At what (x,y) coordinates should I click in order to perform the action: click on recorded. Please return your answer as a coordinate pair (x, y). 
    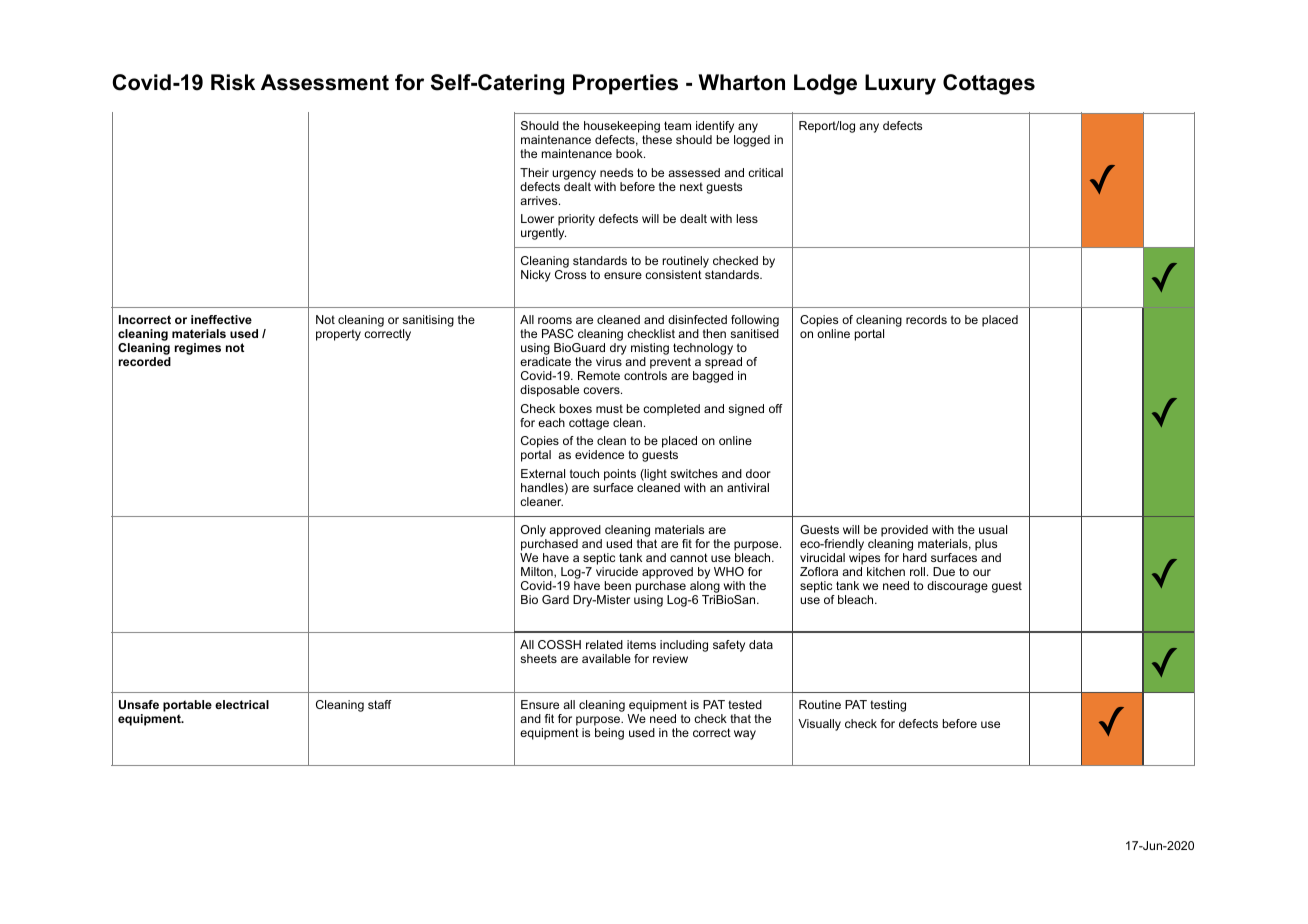
    Looking at the image, I should click on (145, 361).
